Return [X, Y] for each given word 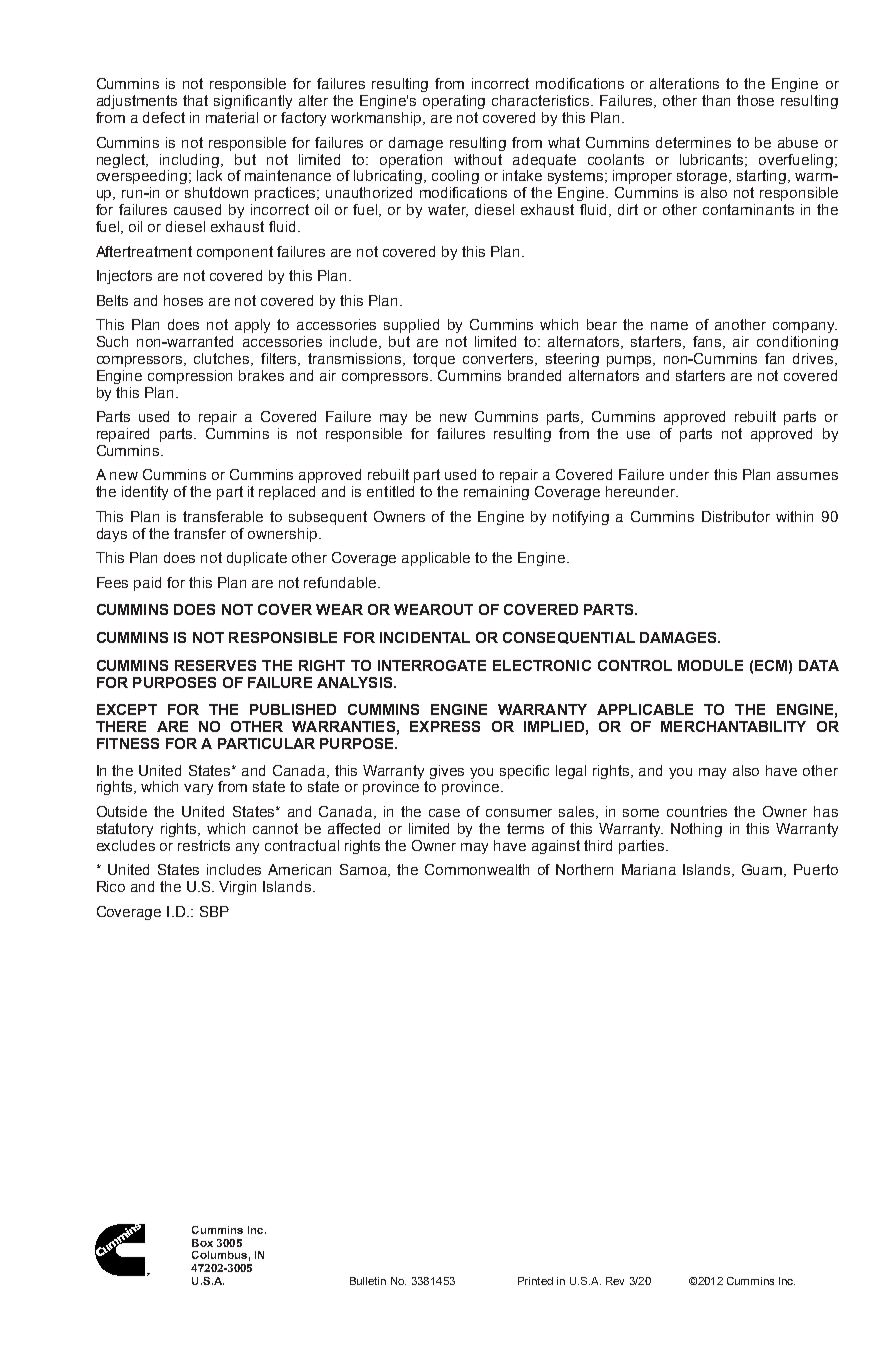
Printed [535, 1281]
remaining [496, 493]
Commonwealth [477, 869]
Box [202, 1243]
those [755, 100]
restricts [204, 845]
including [191, 161]
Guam [763, 870]
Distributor [736, 516]
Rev [615, 1281]
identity [145, 493]
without [478, 159]
